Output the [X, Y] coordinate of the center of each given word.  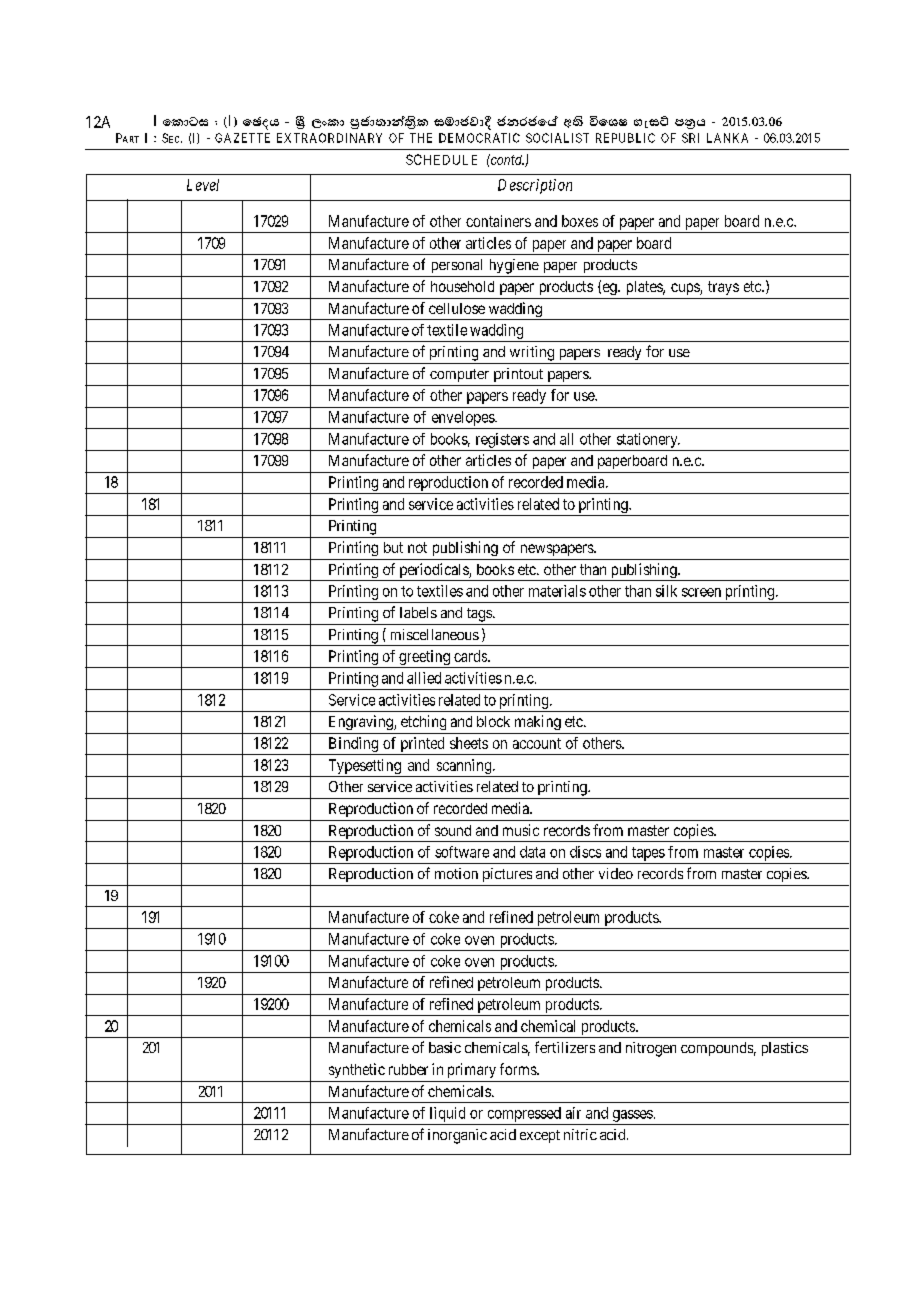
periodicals [433, 572]
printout [518, 375]
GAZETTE [242, 138]
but [393, 547]
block [493, 721]
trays [723, 288]
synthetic [357, 1070]
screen [701, 592]
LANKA [727, 138]
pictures [507, 875]
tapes [648, 854]
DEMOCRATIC [479, 138]
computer [459, 375]
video [616, 873]
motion [456, 873]
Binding [353, 746]
